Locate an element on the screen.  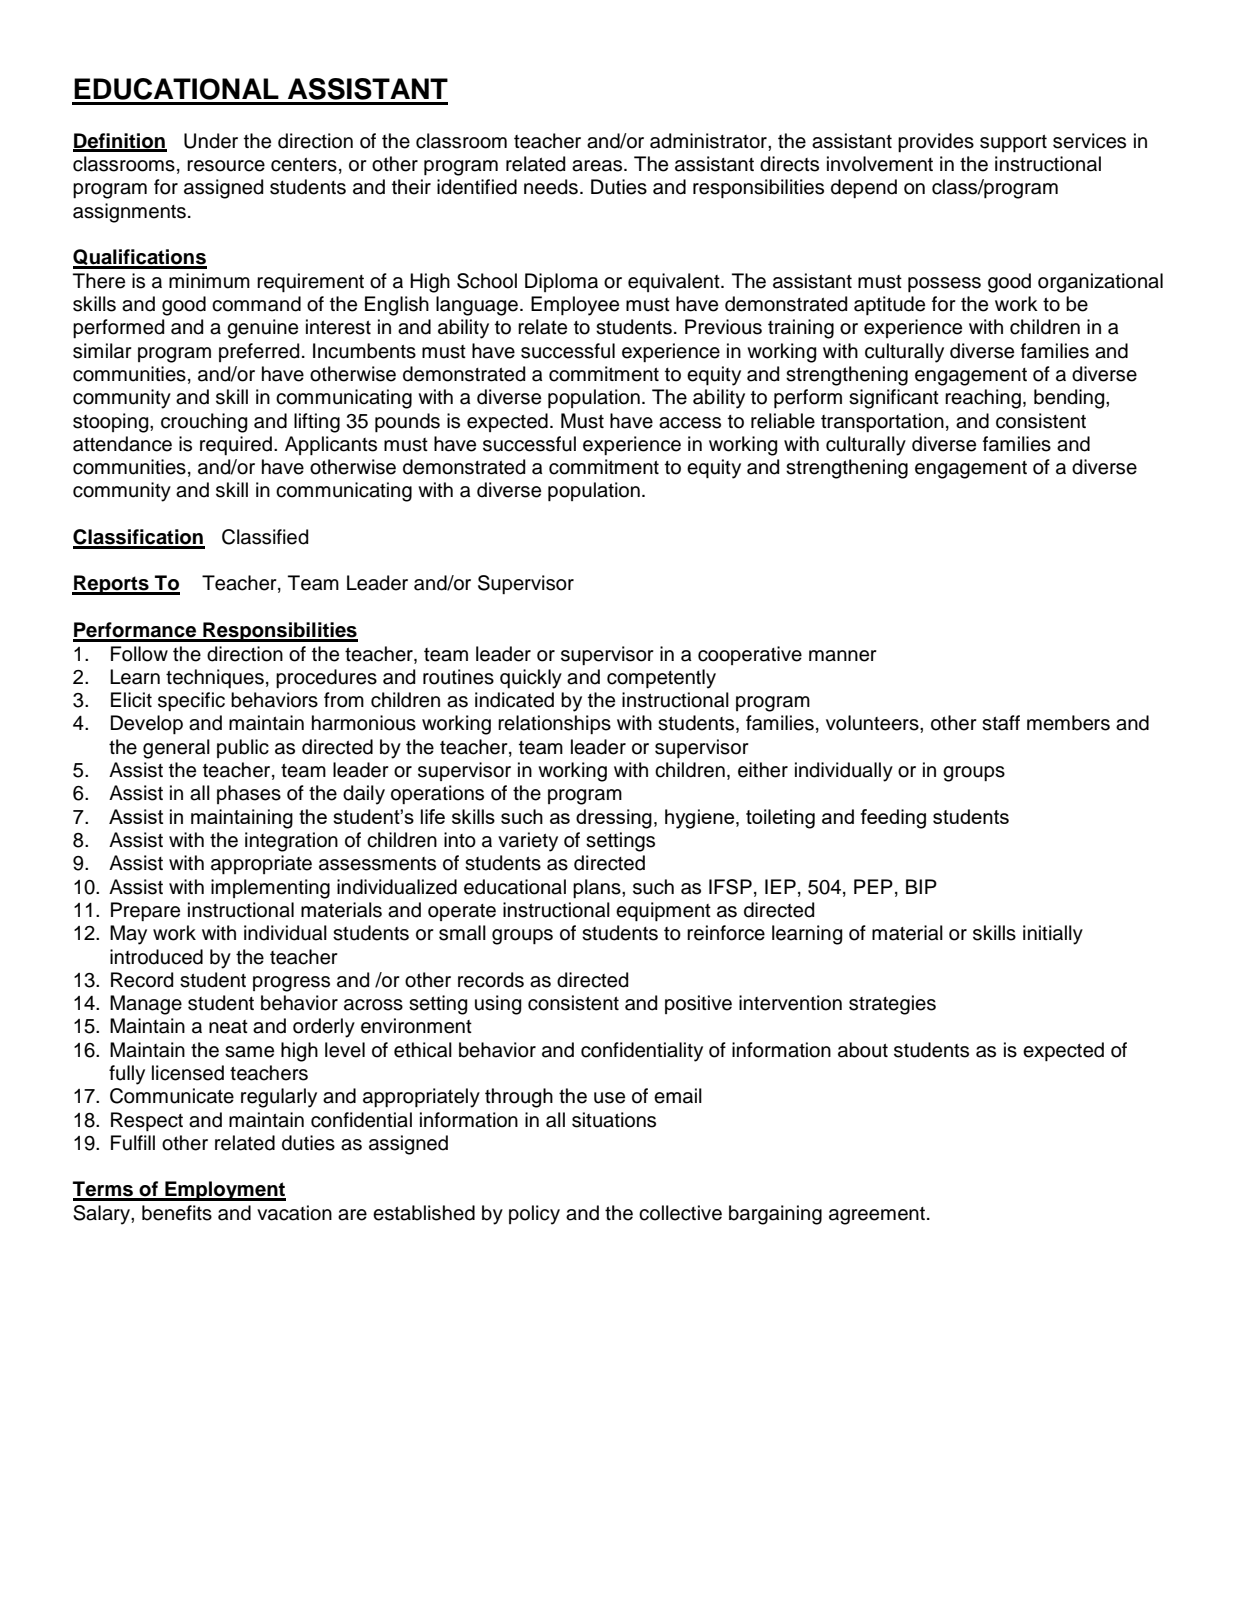
support is located at coordinates (1013, 143).
